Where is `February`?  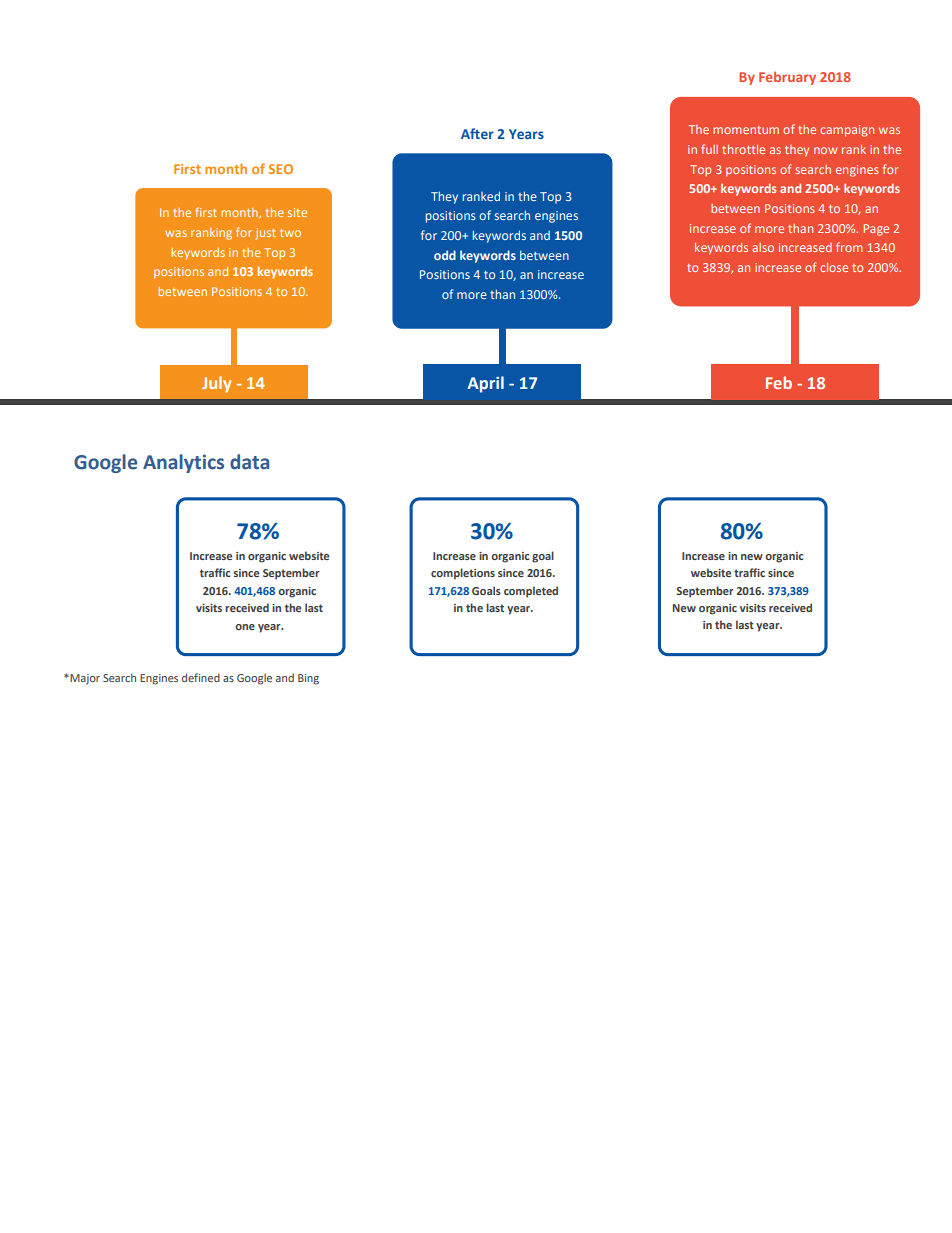 February is located at coordinates (787, 78).
